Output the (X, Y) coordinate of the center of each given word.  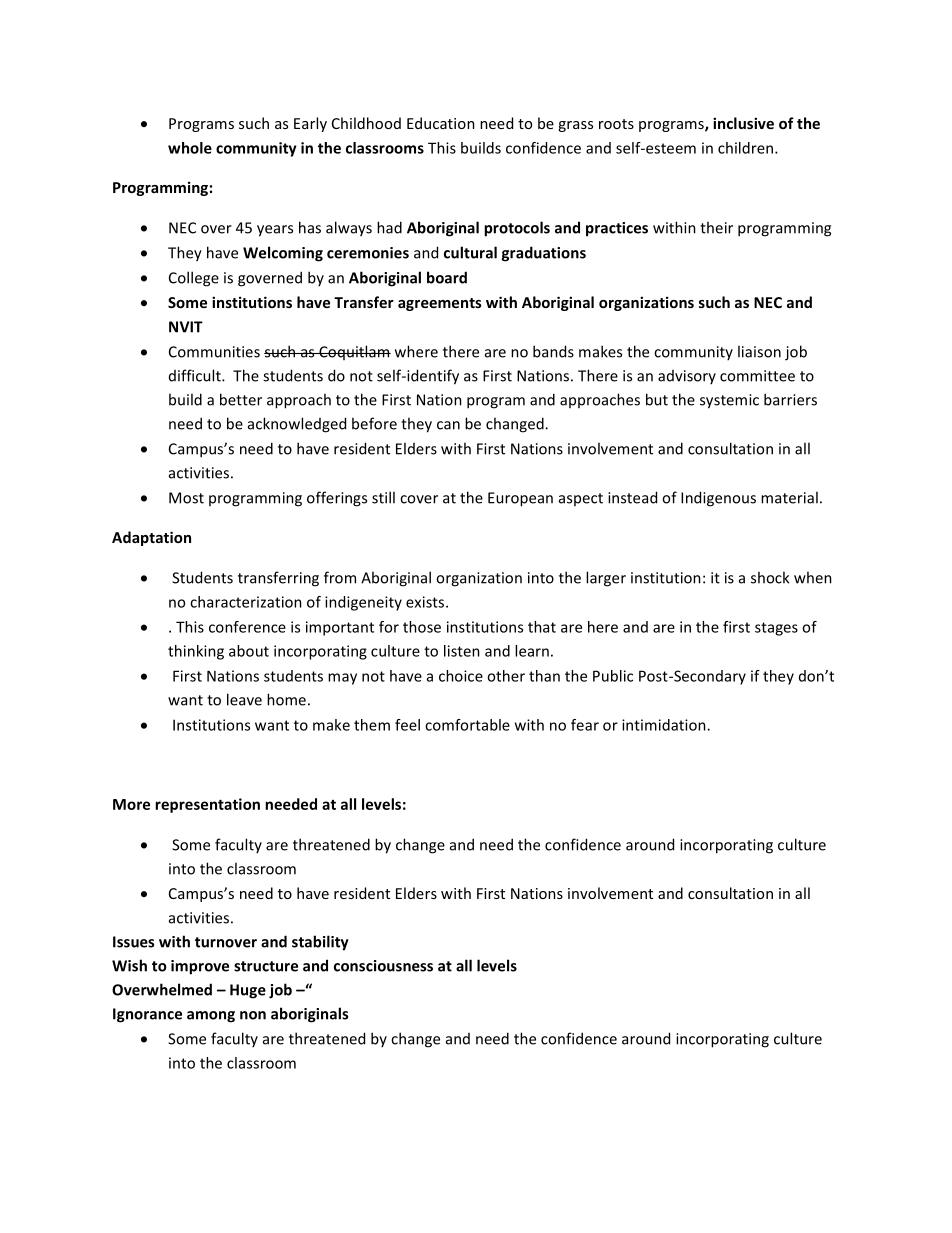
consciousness (383, 966)
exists (426, 602)
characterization (246, 602)
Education (441, 123)
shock (770, 577)
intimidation (665, 725)
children (747, 148)
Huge (248, 991)
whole (190, 148)
